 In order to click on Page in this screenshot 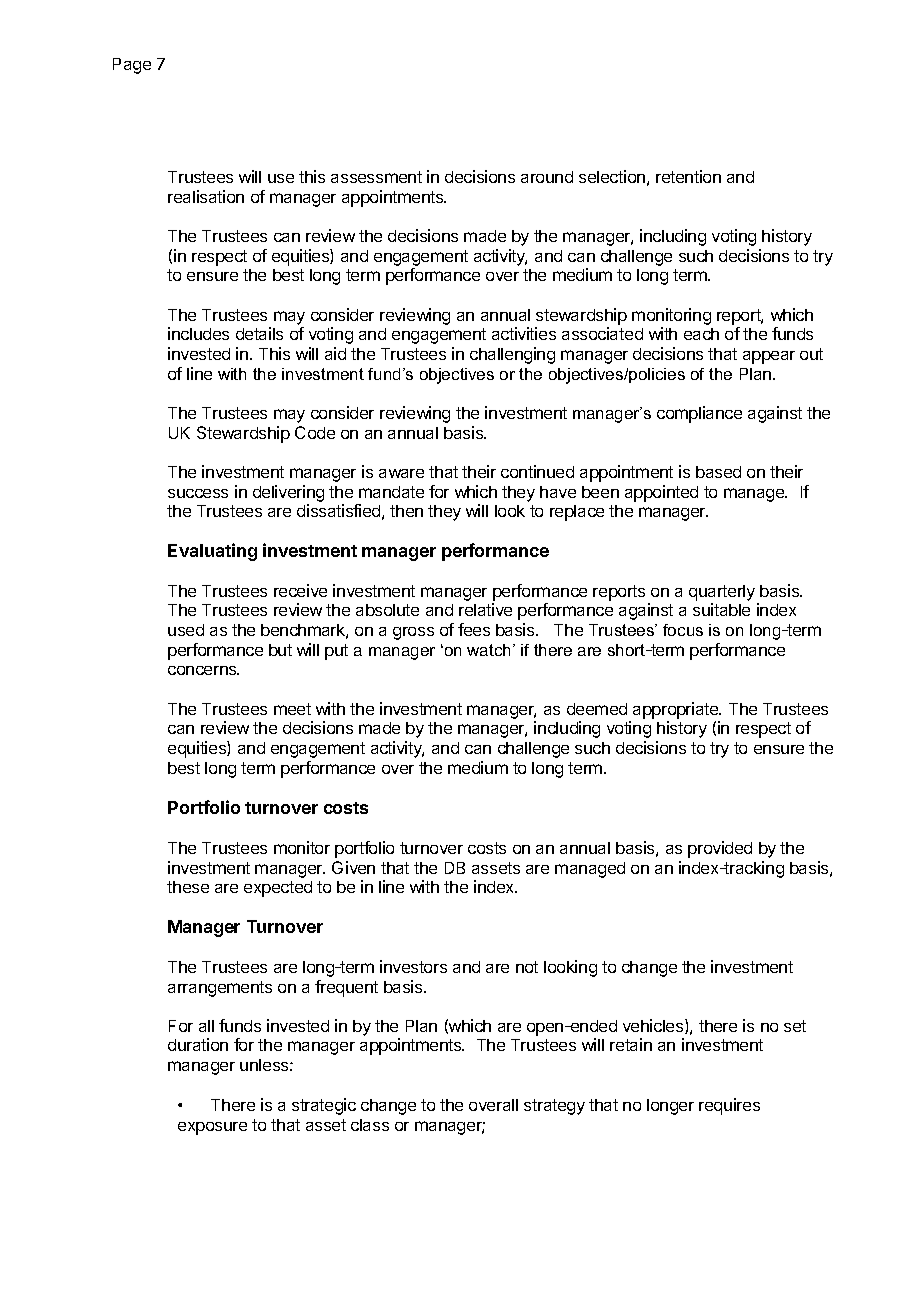, I will do `click(132, 66)`.
